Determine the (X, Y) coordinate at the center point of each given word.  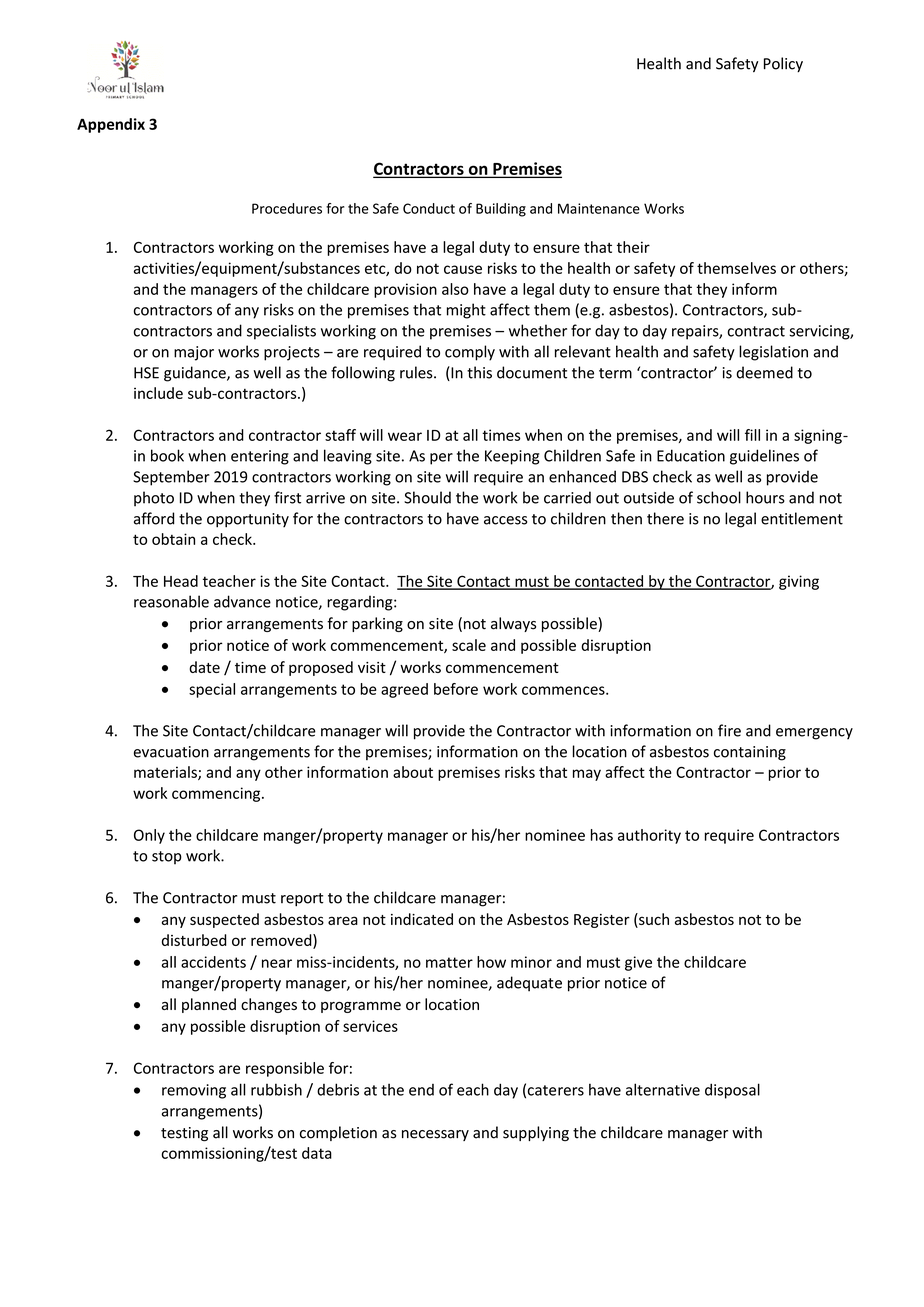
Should (427, 497)
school (719, 497)
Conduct (429, 208)
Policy (783, 64)
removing (194, 1091)
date (204, 667)
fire (729, 730)
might (466, 311)
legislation (773, 353)
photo (154, 499)
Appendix (111, 125)
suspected (224, 920)
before (456, 689)
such (653, 920)
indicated (422, 919)
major (194, 353)
